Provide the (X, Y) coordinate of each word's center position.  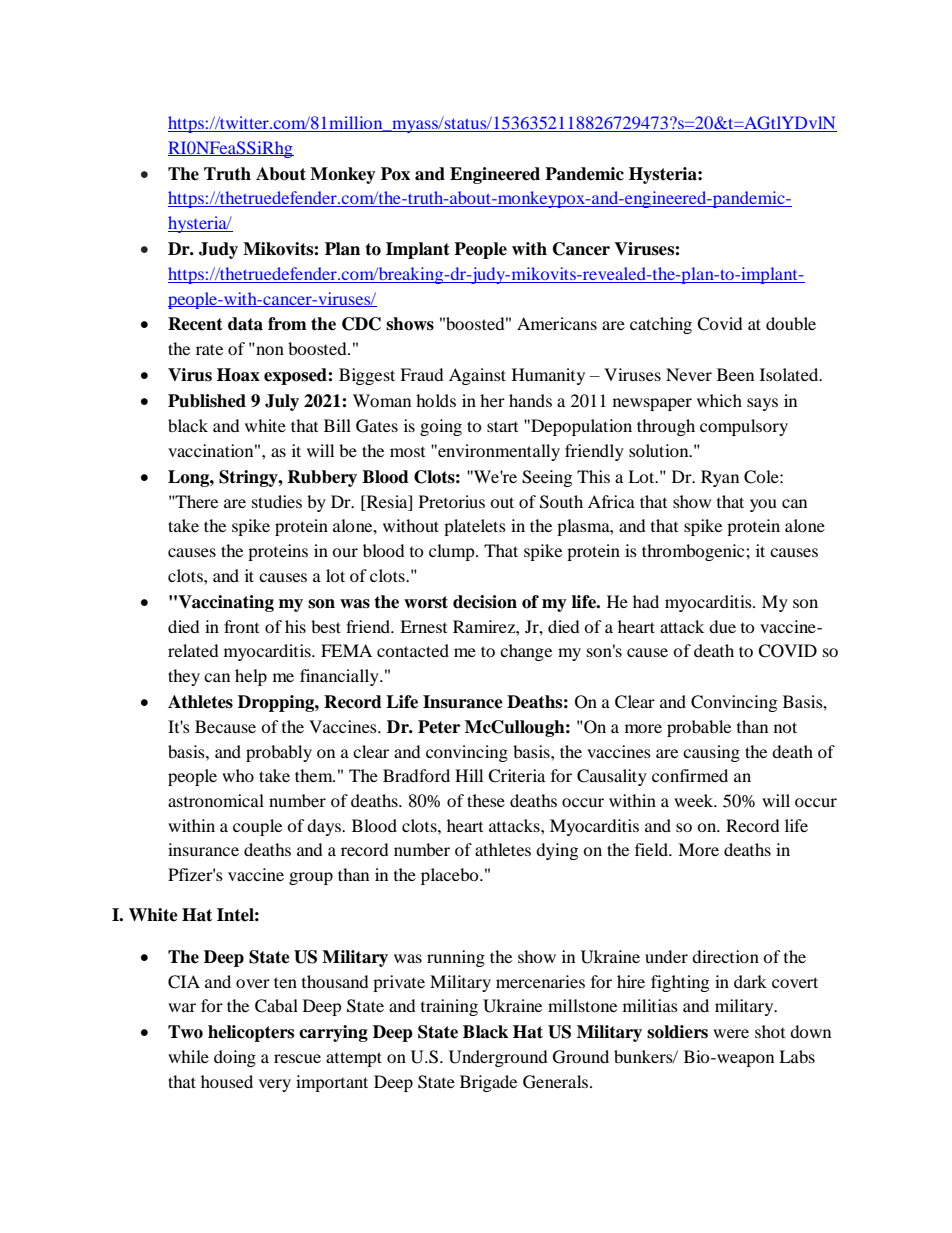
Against (477, 376)
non (270, 350)
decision (485, 602)
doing (235, 1058)
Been (735, 374)
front (241, 626)
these (486, 800)
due (722, 626)
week (695, 800)
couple (257, 827)
